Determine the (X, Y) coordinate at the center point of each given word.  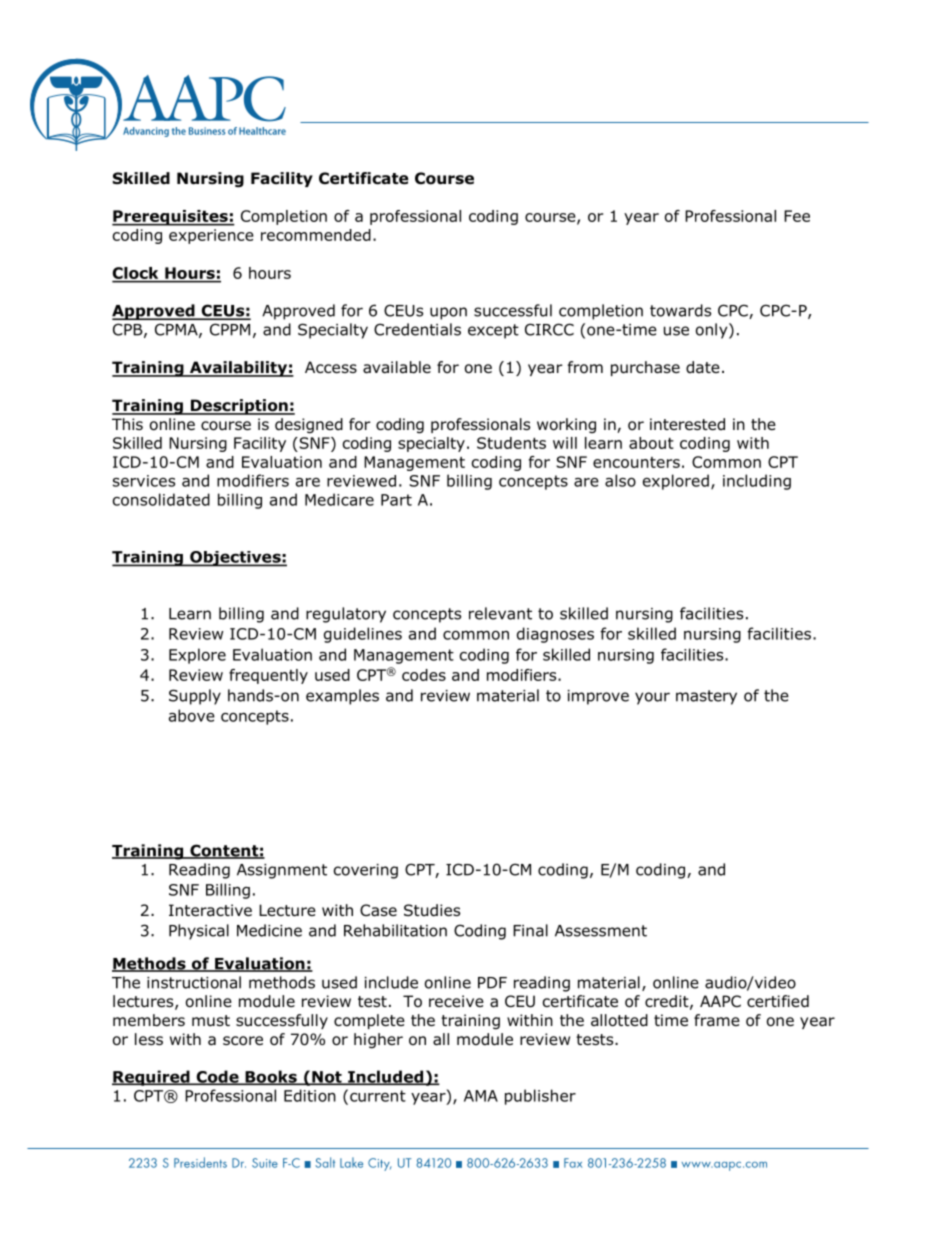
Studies (432, 910)
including (757, 482)
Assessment (601, 931)
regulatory (346, 615)
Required (152, 1078)
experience (211, 236)
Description (239, 407)
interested (687, 424)
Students (511, 443)
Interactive (210, 910)
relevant (500, 613)
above (192, 715)
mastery (706, 697)
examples (342, 697)
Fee (797, 216)
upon (448, 313)
